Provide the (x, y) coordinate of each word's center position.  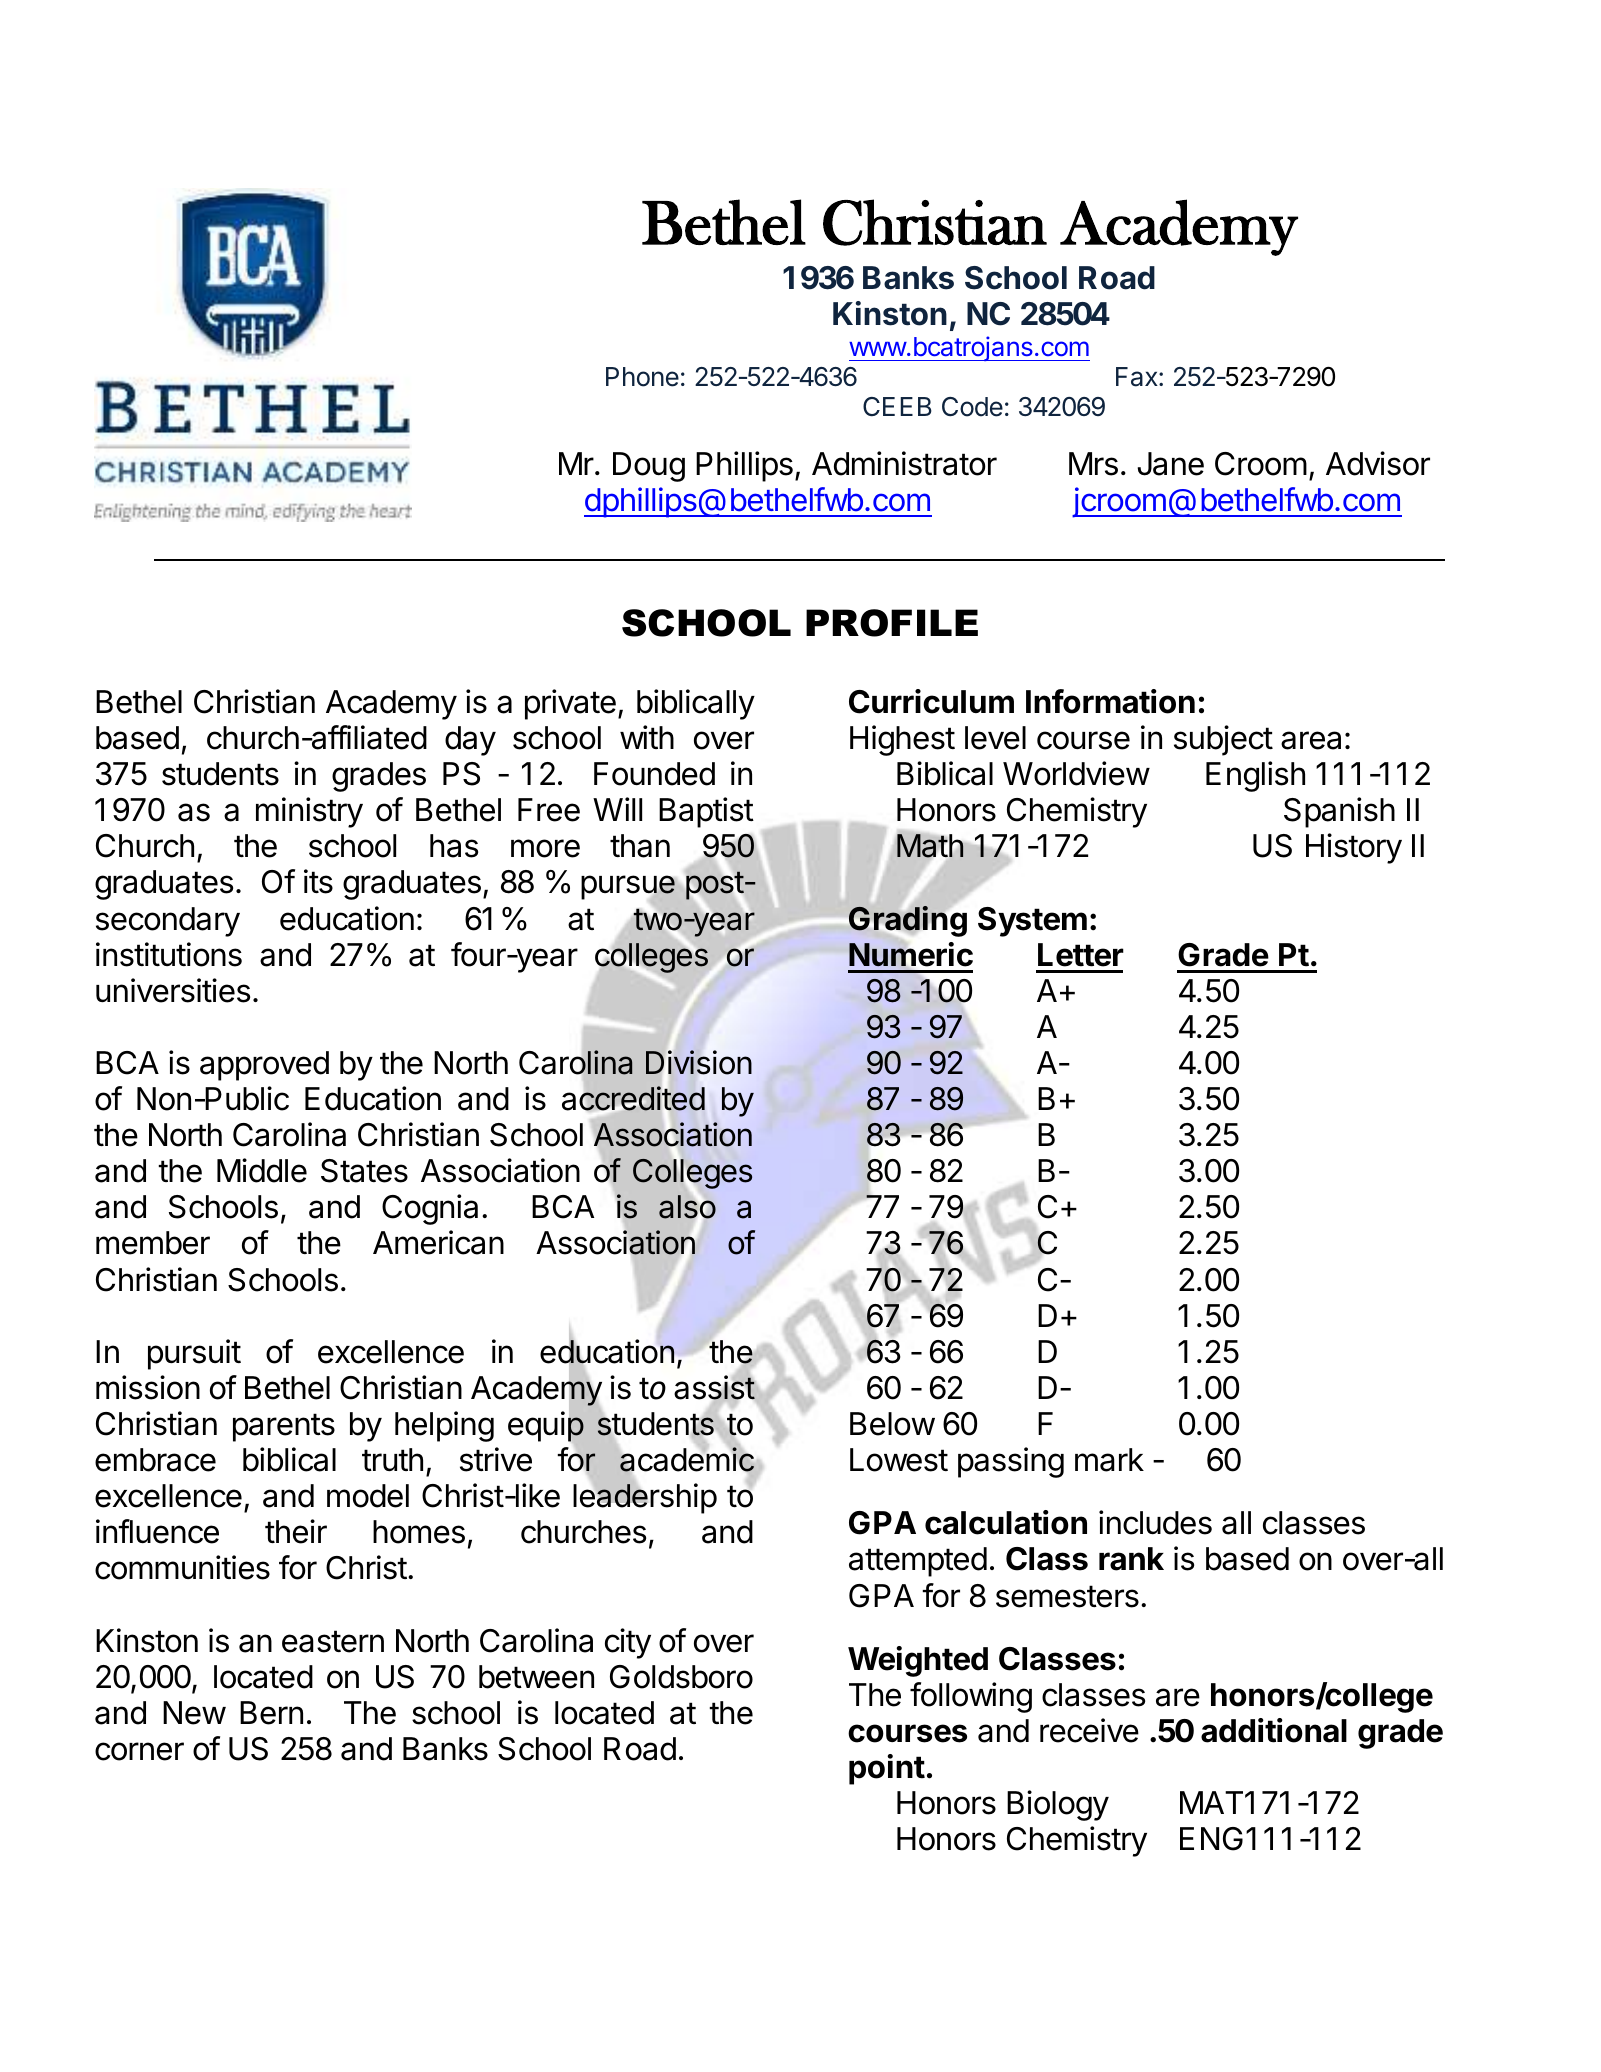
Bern (271, 1713)
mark (1109, 1460)
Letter (1081, 955)
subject (1223, 740)
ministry (309, 812)
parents (284, 1427)
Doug (649, 467)
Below (892, 1424)
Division (699, 1062)
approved (264, 1066)
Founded (654, 774)
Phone (642, 377)
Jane (1170, 464)
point (887, 1769)
